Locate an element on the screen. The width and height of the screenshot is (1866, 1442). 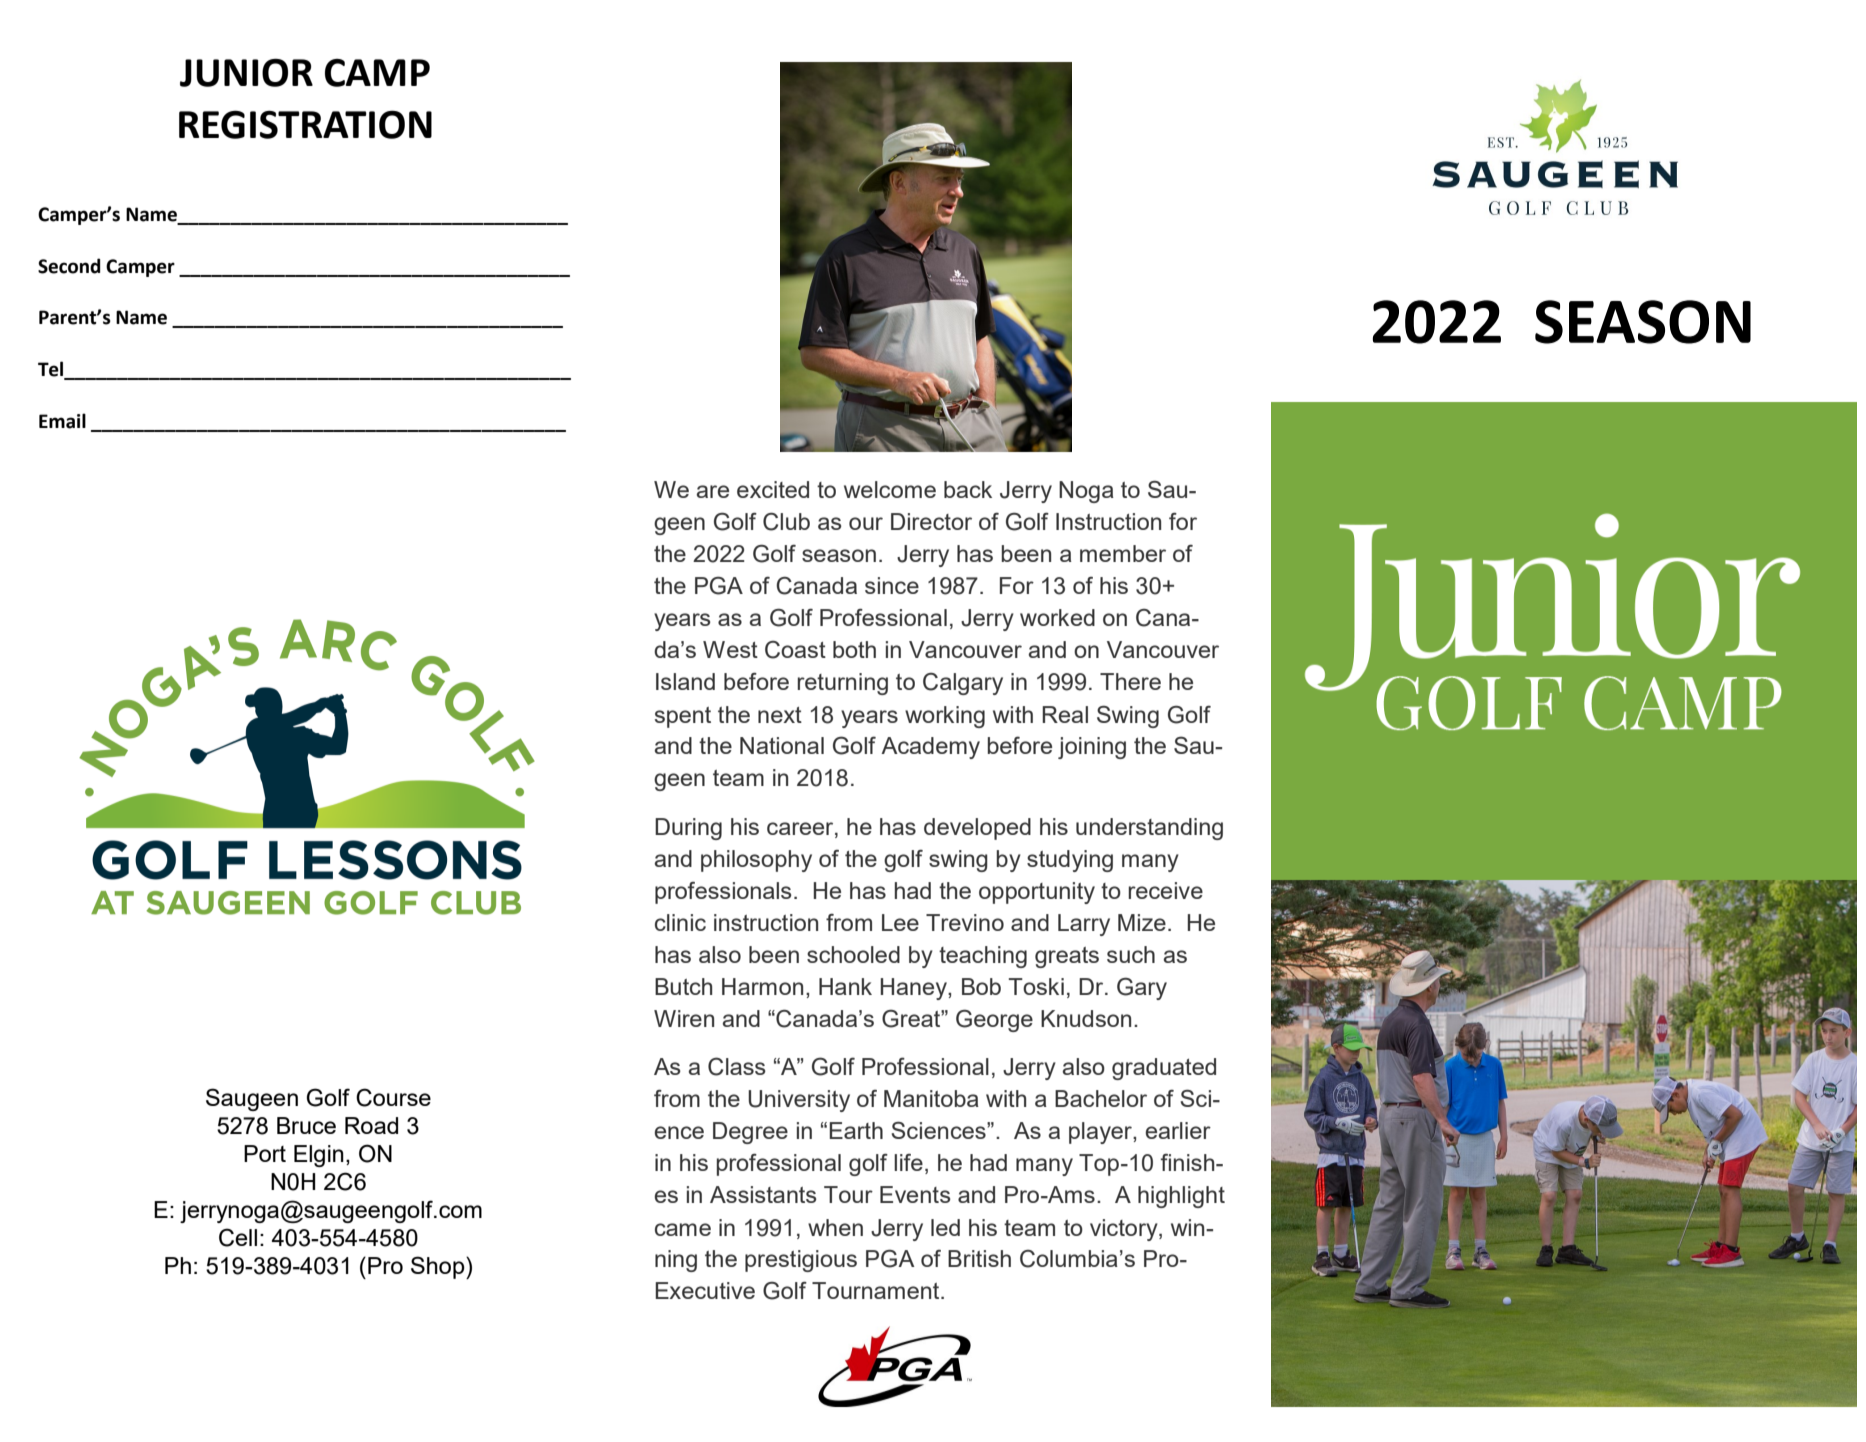
JUNIOR is located at coordinates (246, 73).
